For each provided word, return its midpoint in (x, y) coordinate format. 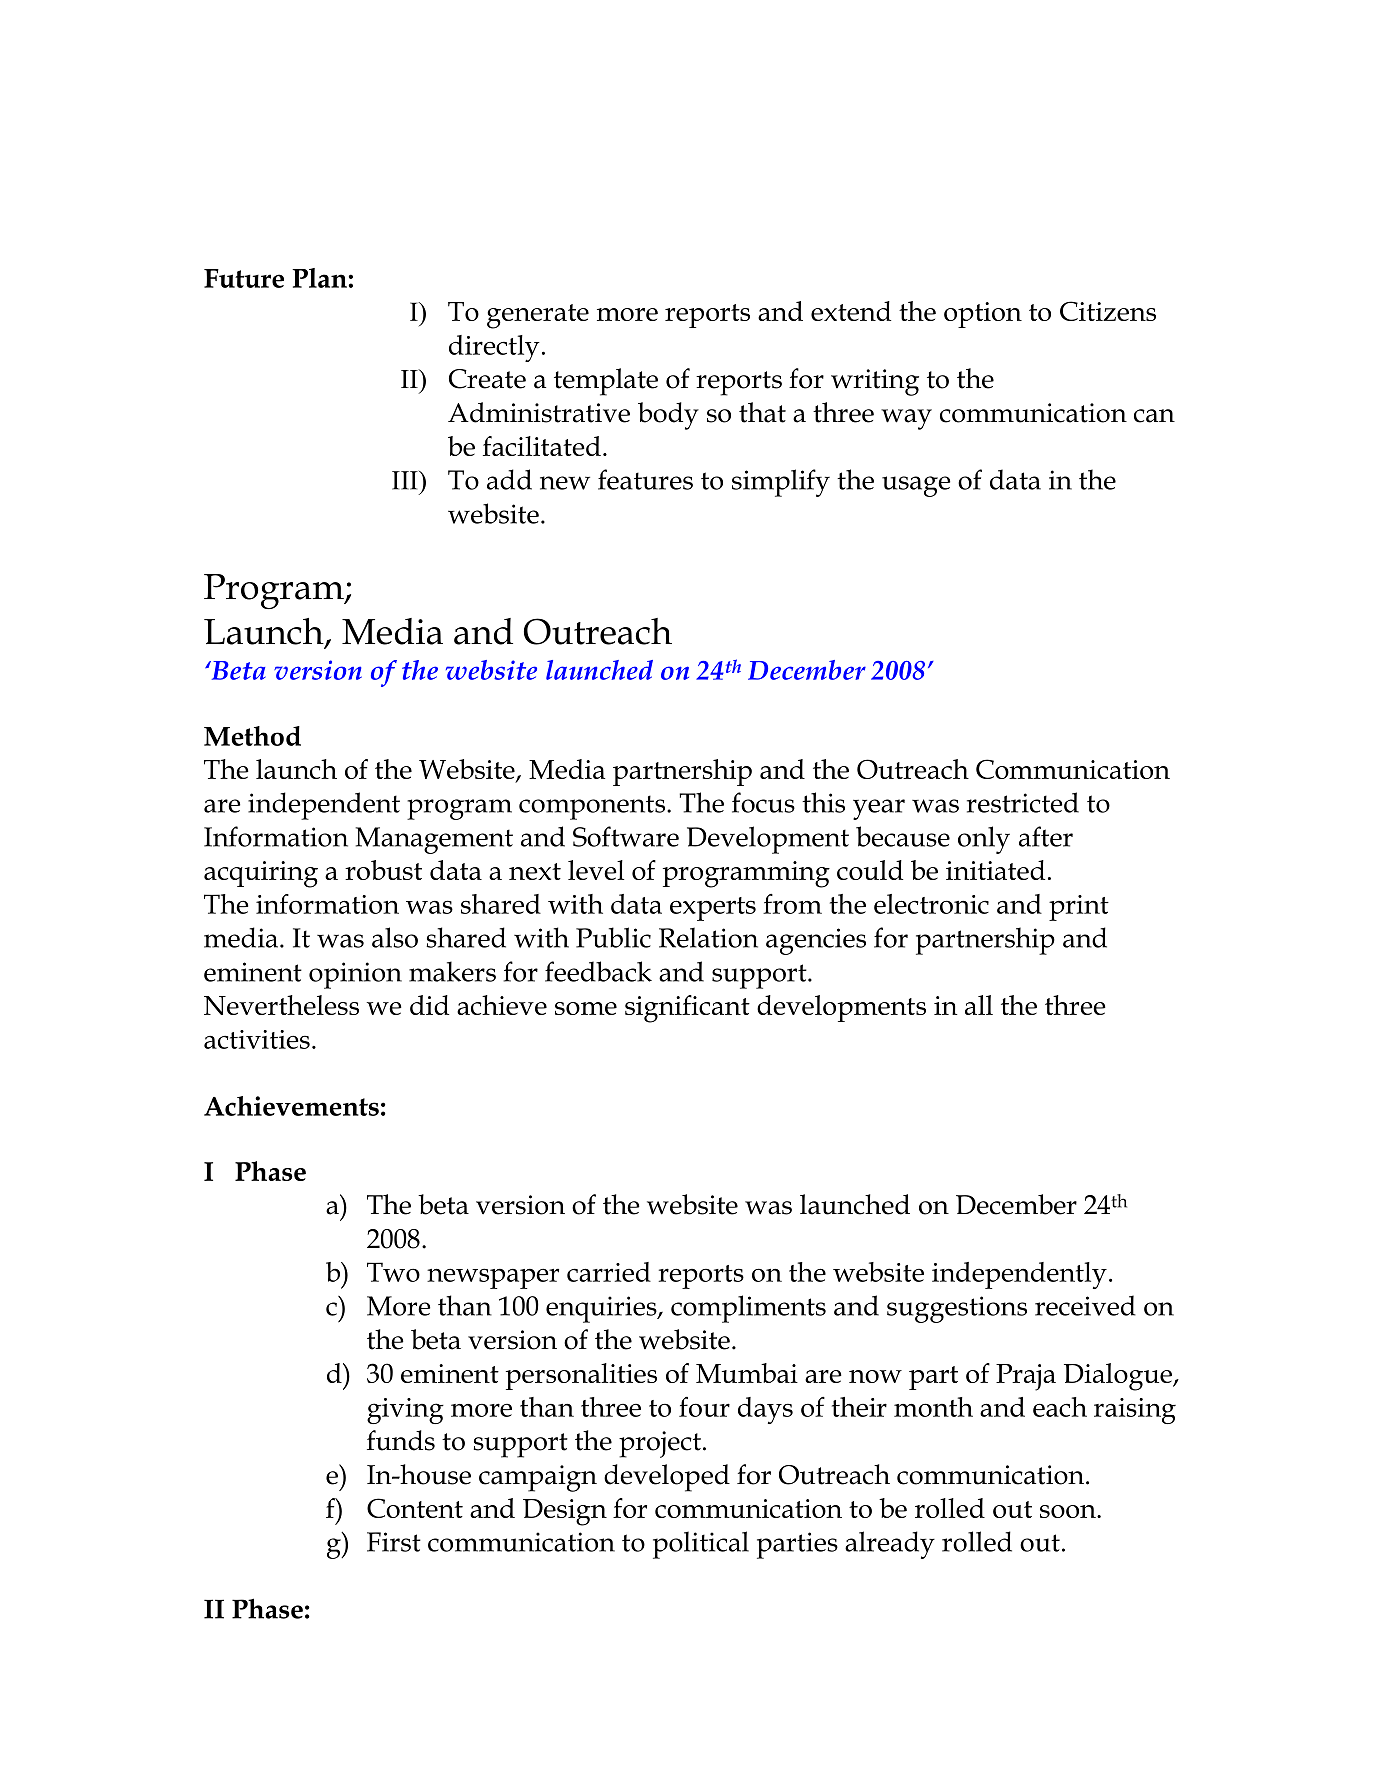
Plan (319, 278)
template (606, 382)
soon (1069, 1511)
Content (415, 1508)
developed (667, 1478)
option (983, 315)
